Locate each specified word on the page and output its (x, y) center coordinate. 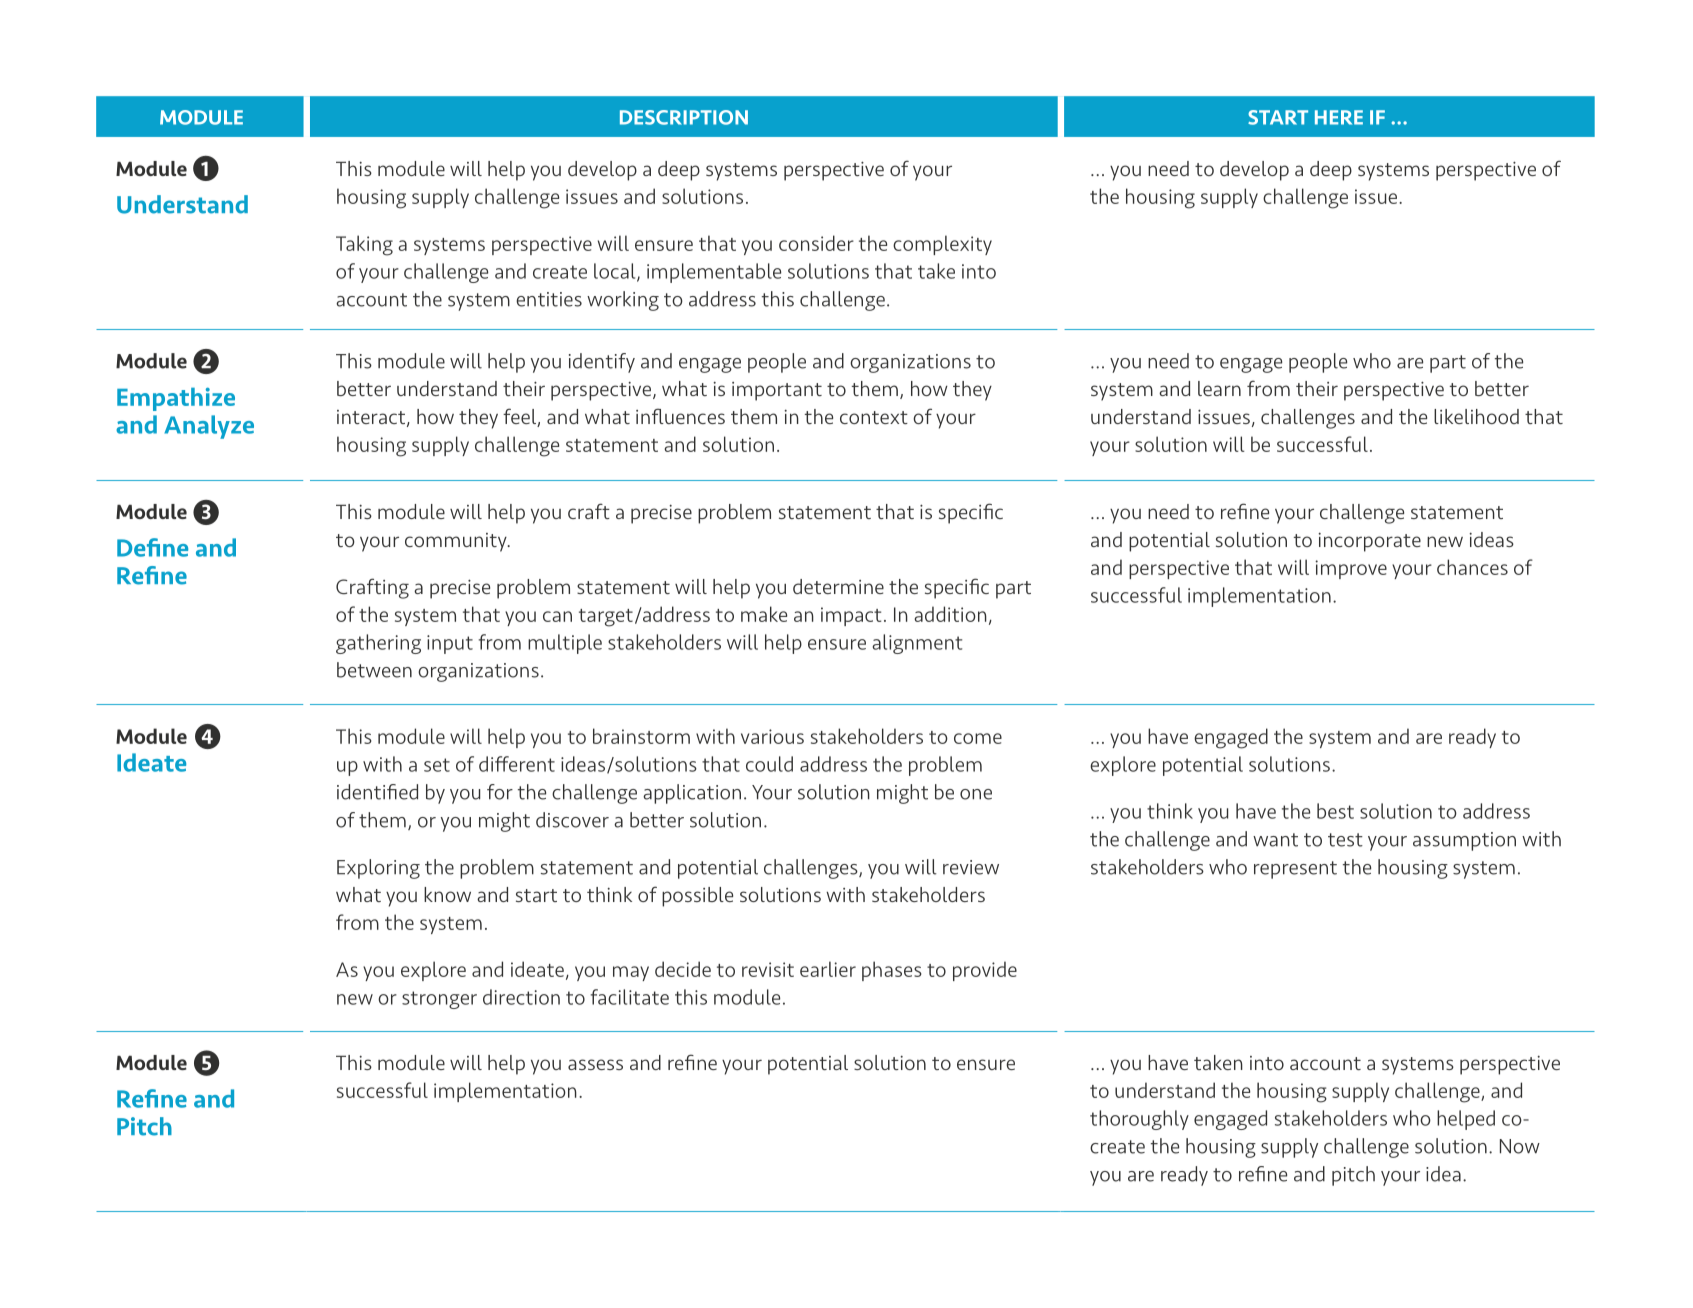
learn (1219, 388)
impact (851, 616)
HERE (1339, 117)
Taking (364, 245)
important (777, 391)
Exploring (378, 869)
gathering (378, 644)
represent (1295, 870)
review (971, 867)
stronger (439, 1000)
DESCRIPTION (684, 117)
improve (1351, 569)
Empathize (176, 399)
